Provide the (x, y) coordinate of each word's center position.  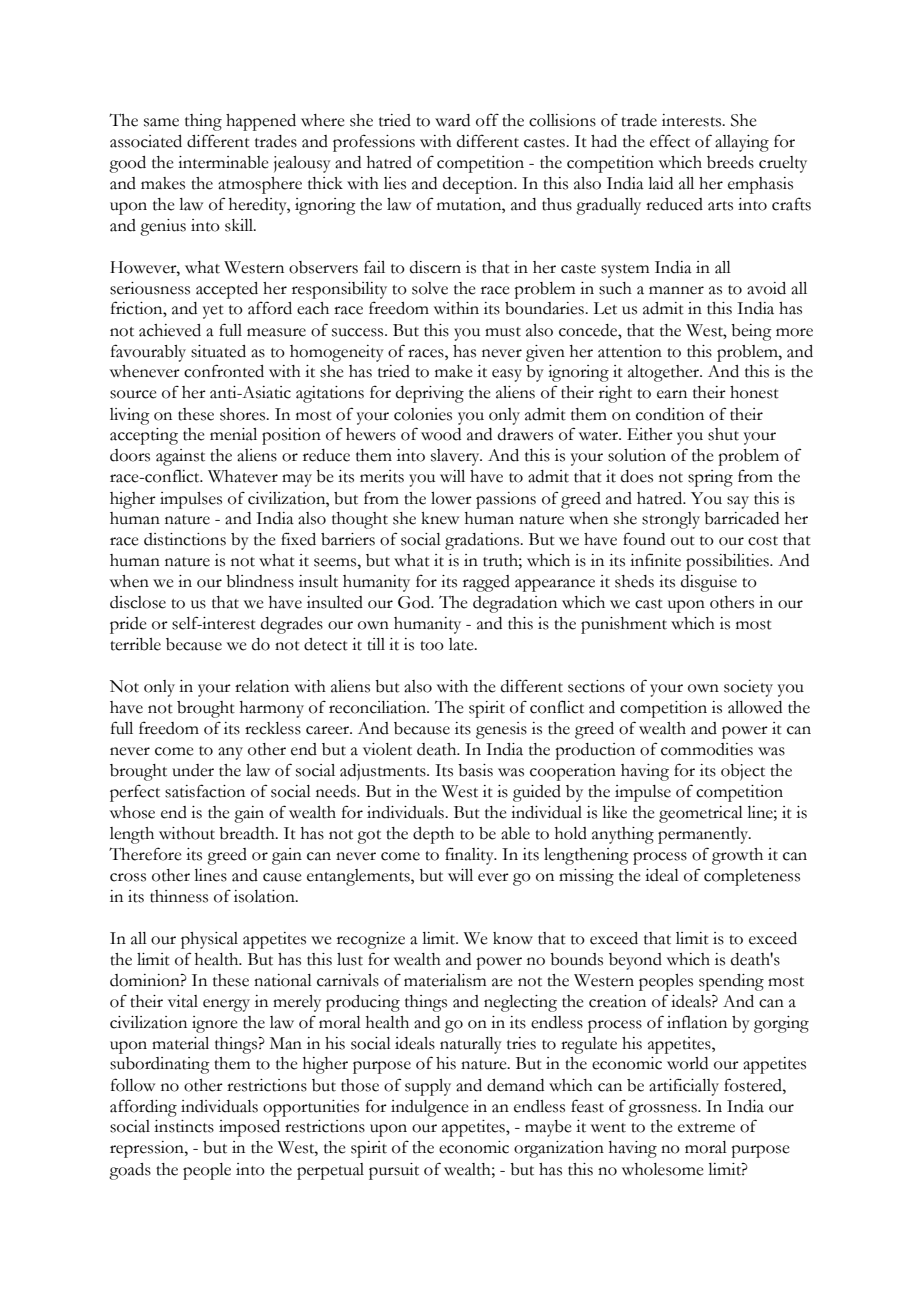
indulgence (430, 1108)
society (748, 688)
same (161, 122)
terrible (135, 644)
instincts (184, 1126)
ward (452, 120)
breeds (730, 162)
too (432, 646)
